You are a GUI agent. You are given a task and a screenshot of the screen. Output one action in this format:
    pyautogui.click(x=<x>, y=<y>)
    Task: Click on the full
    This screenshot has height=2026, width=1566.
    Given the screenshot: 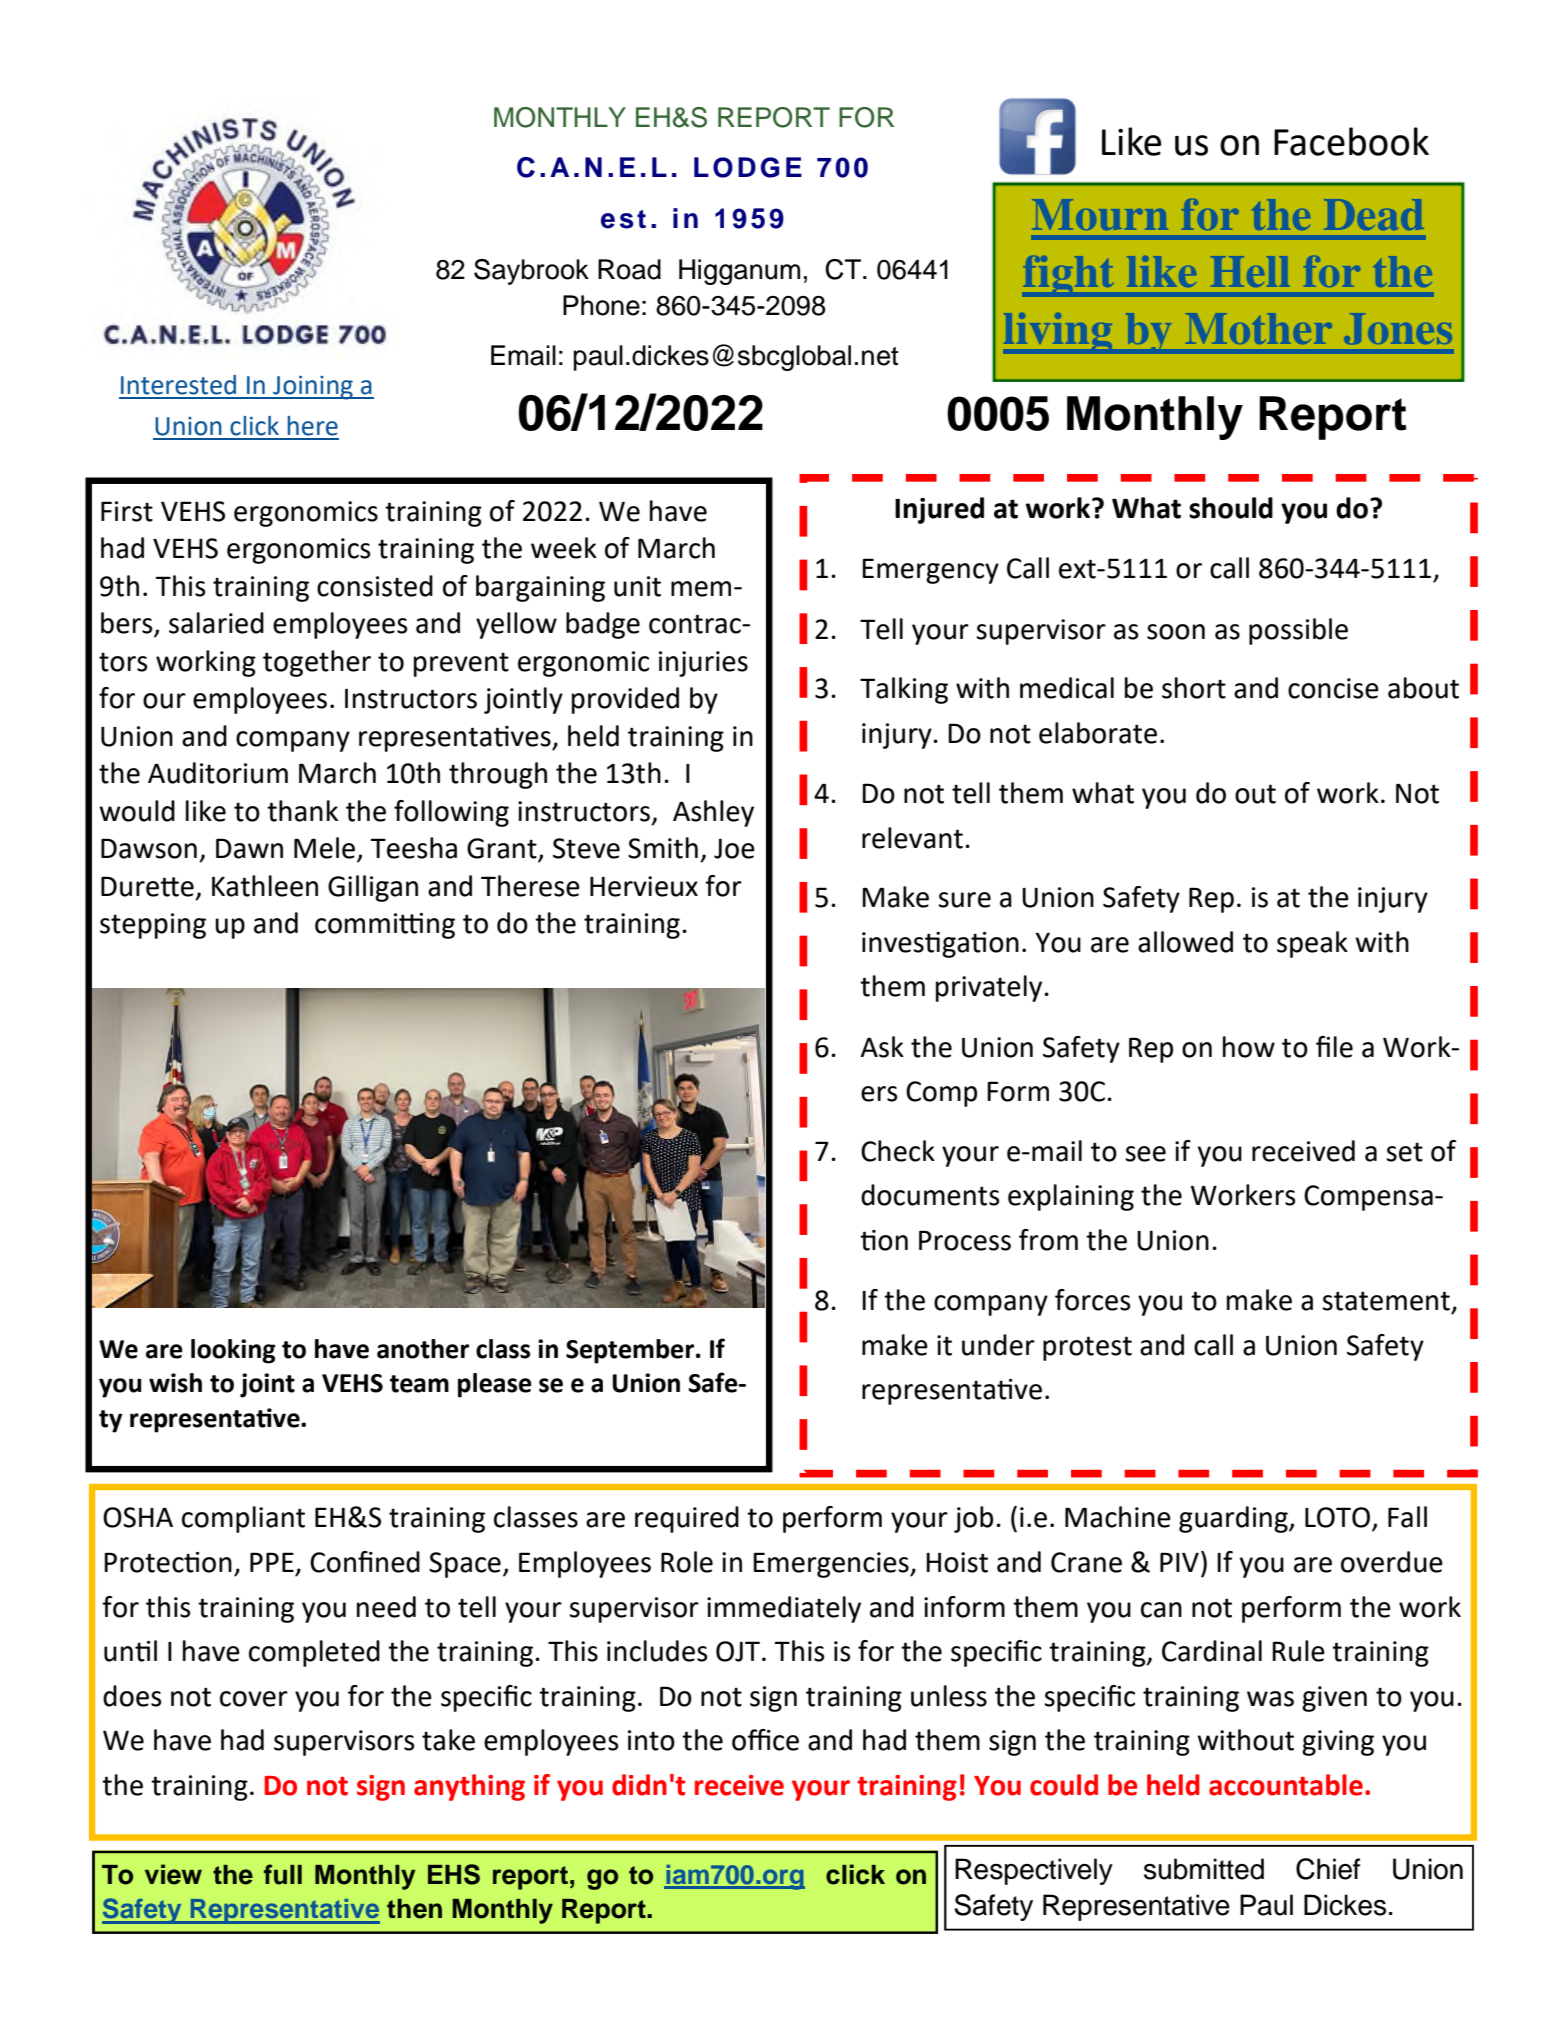 What is the action you would take?
    pyautogui.click(x=283, y=1874)
